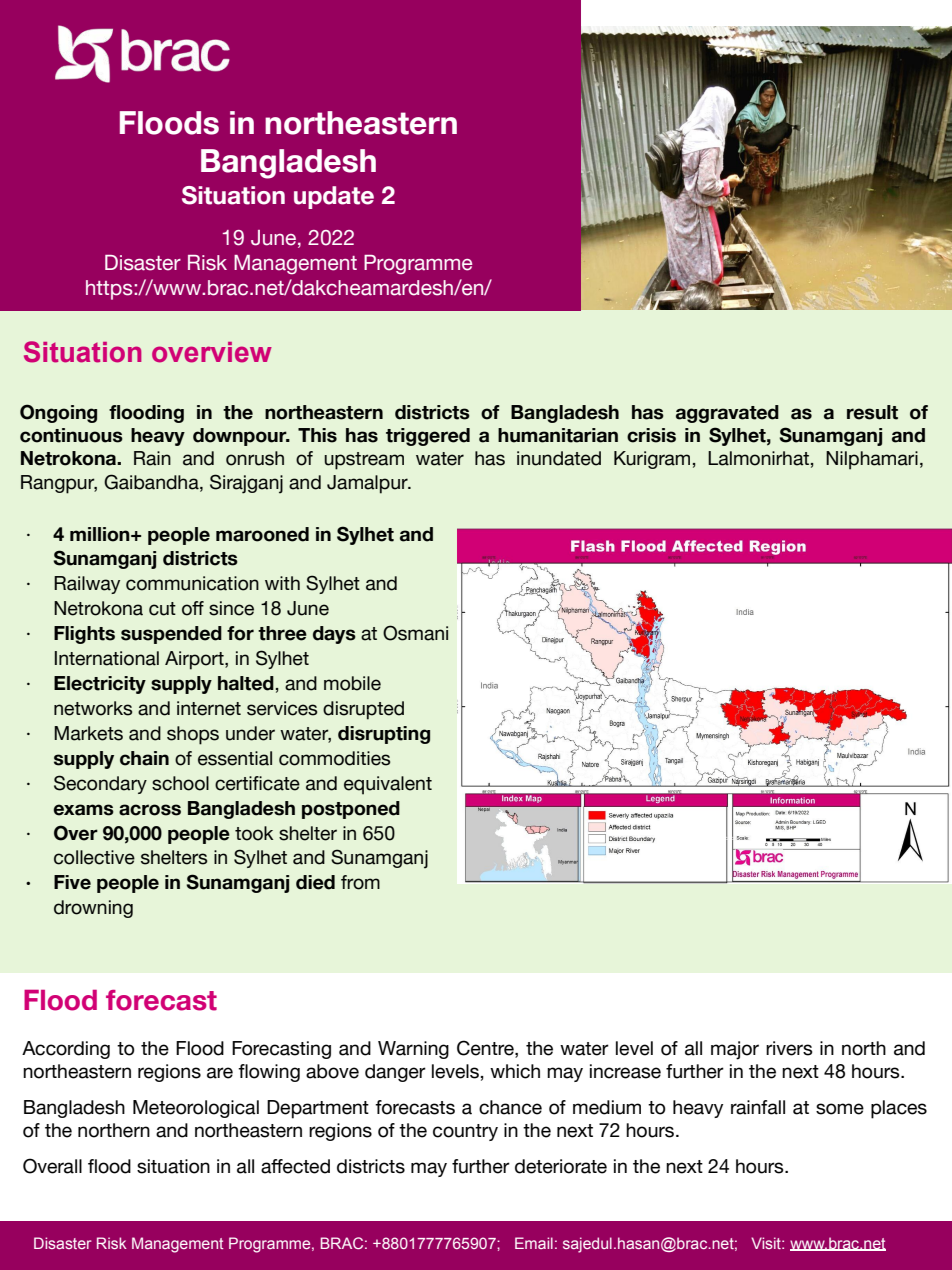  I want to click on communication, so click(192, 583).
